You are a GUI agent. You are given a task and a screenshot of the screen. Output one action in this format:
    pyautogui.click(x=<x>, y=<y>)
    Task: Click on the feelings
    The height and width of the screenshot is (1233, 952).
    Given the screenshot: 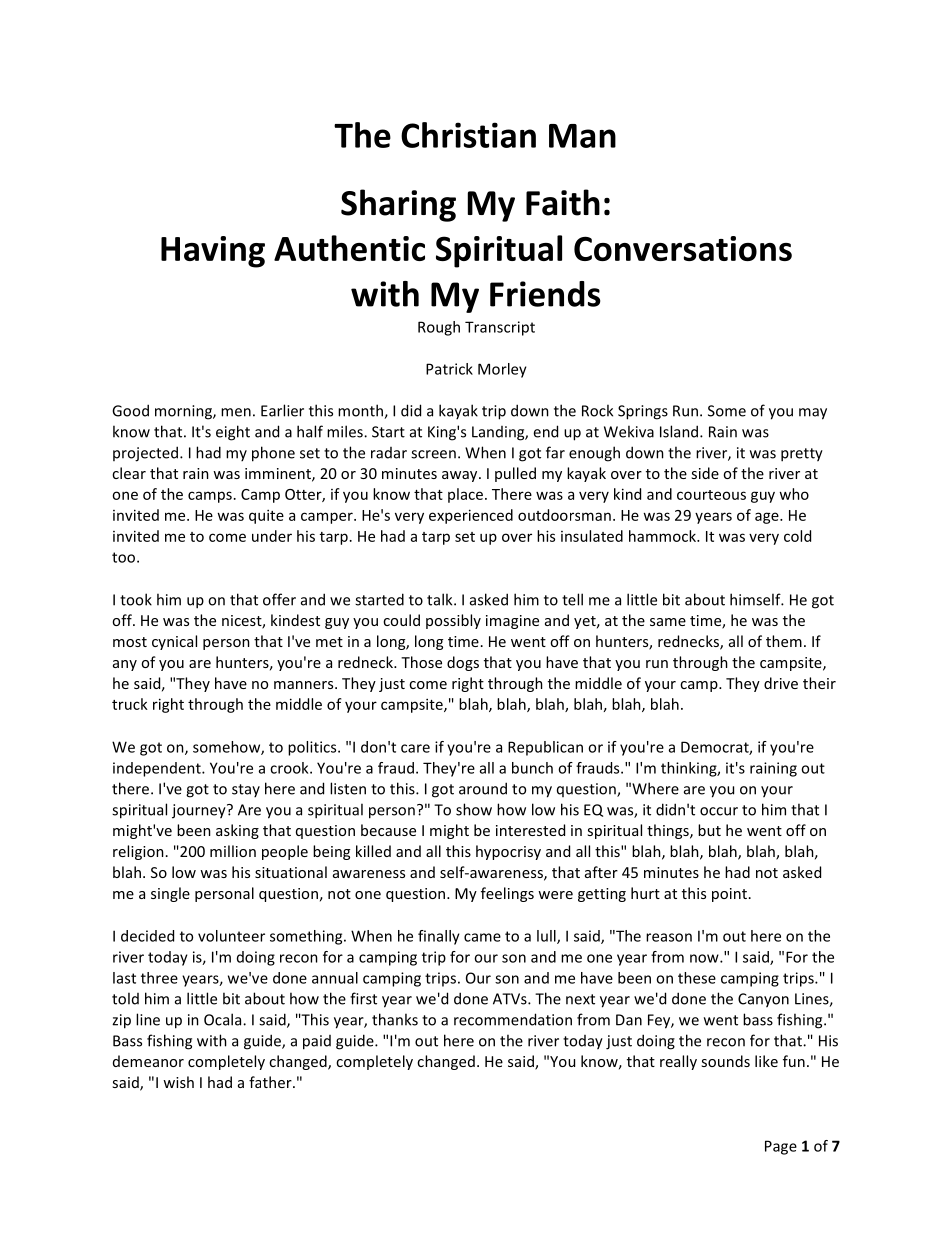 What is the action you would take?
    pyautogui.click(x=507, y=894)
